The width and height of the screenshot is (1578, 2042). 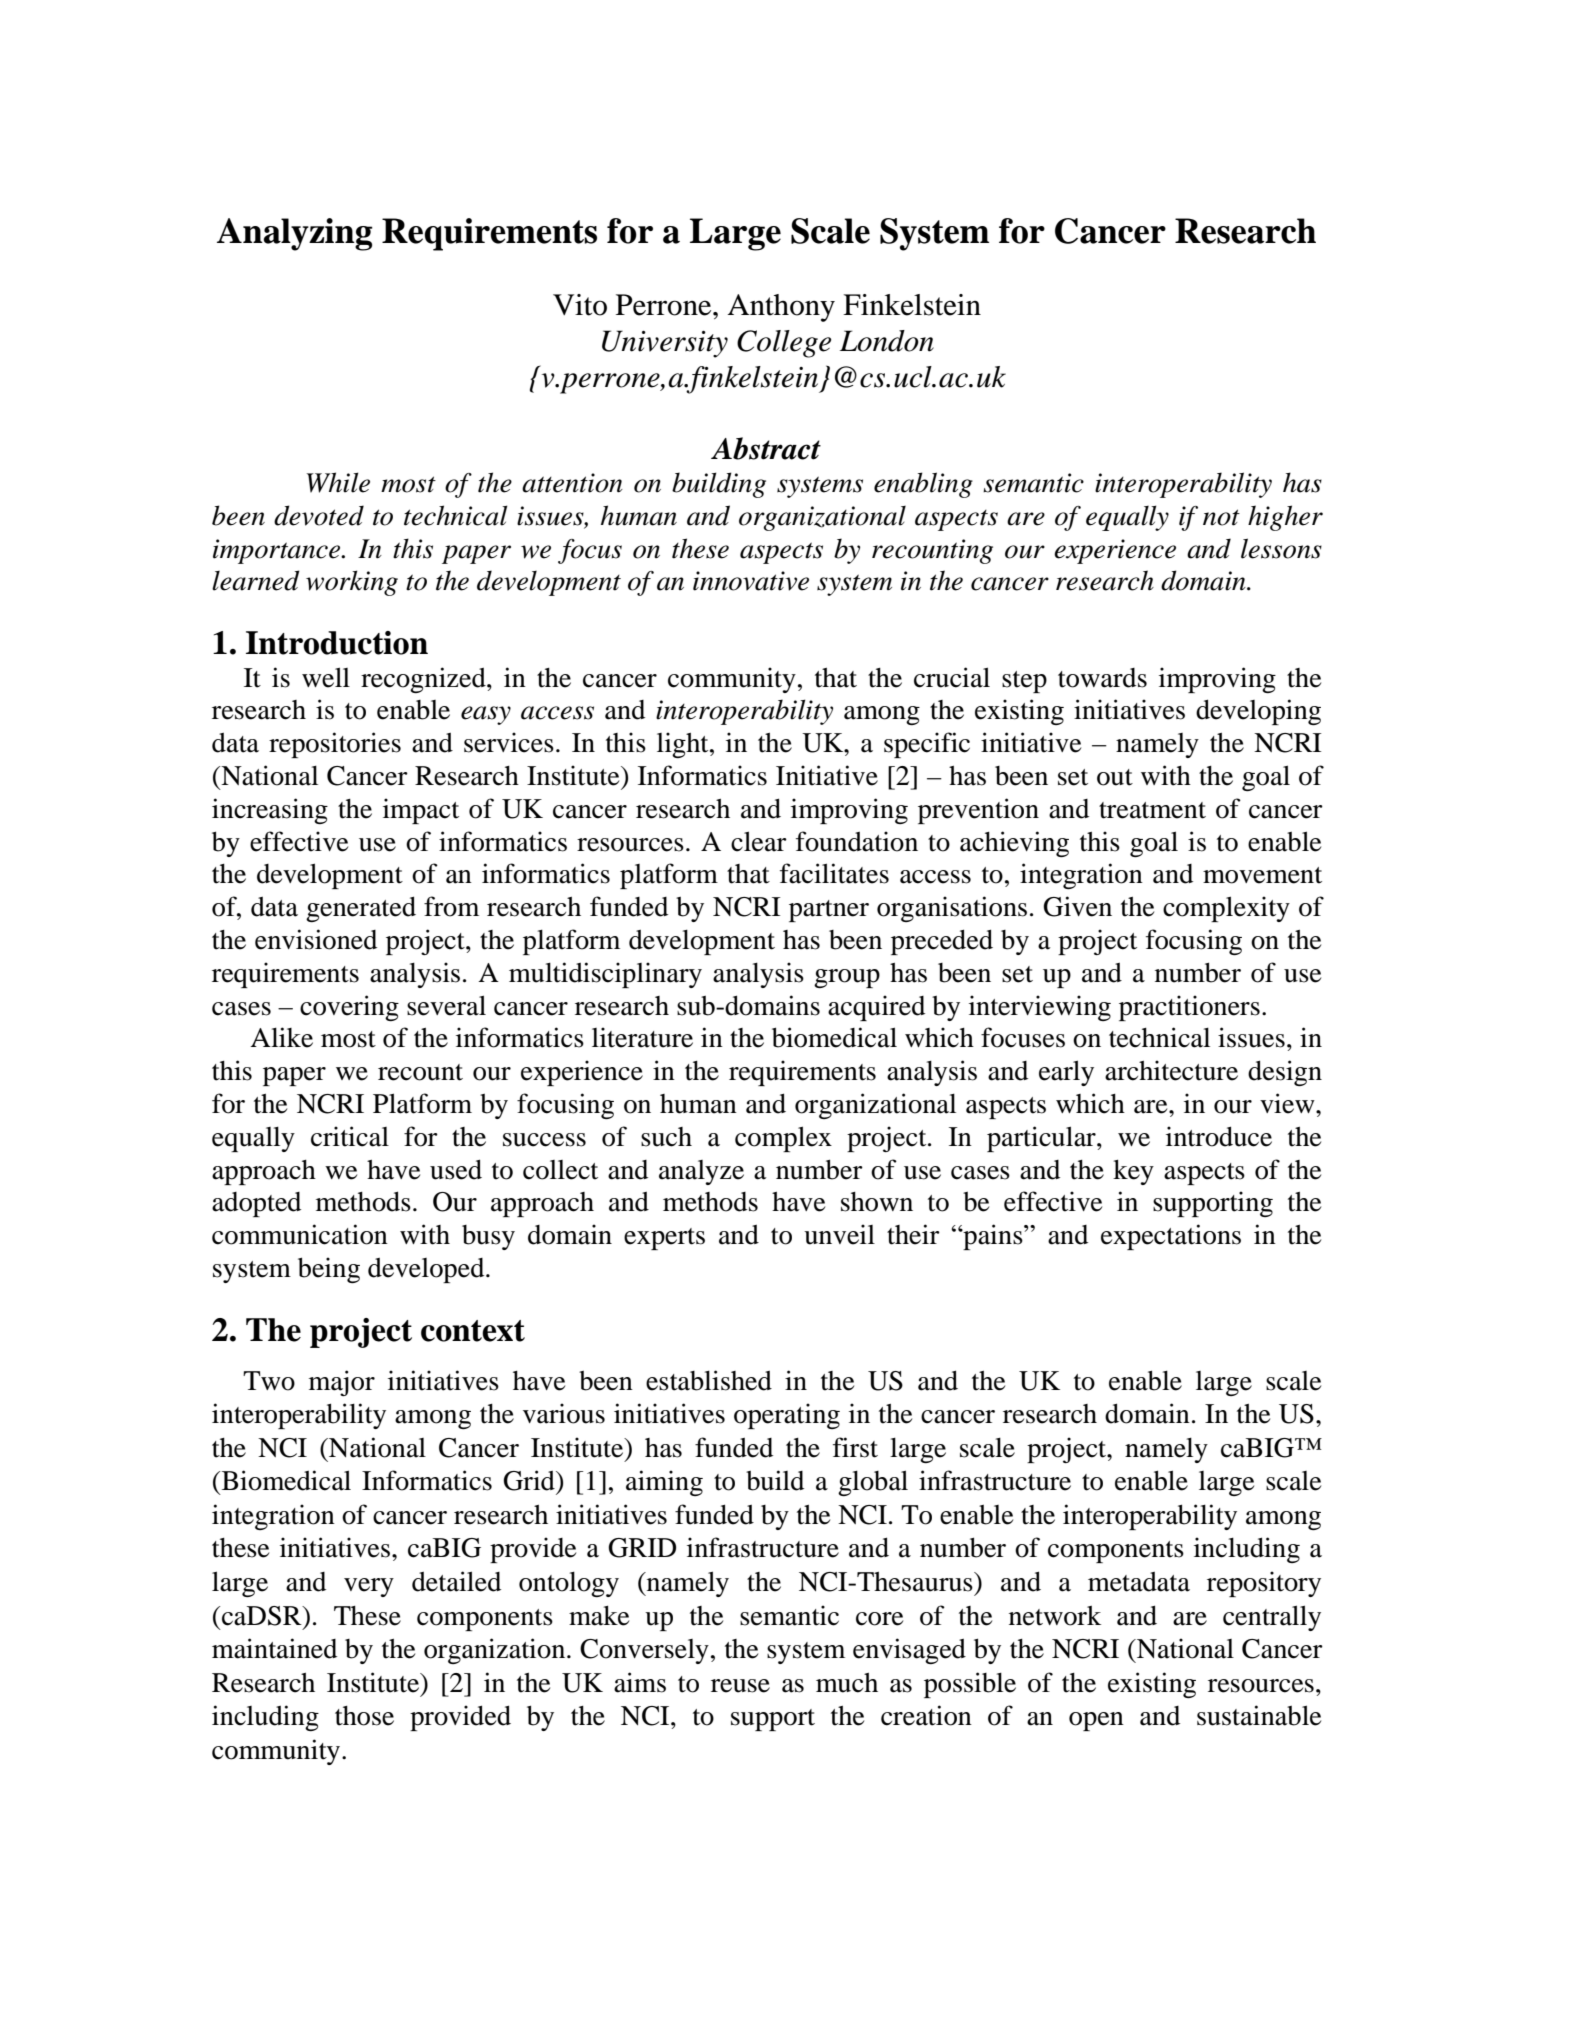 What do you see at coordinates (295, 234) in the screenshot?
I see `Analyzing` at bounding box center [295, 234].
